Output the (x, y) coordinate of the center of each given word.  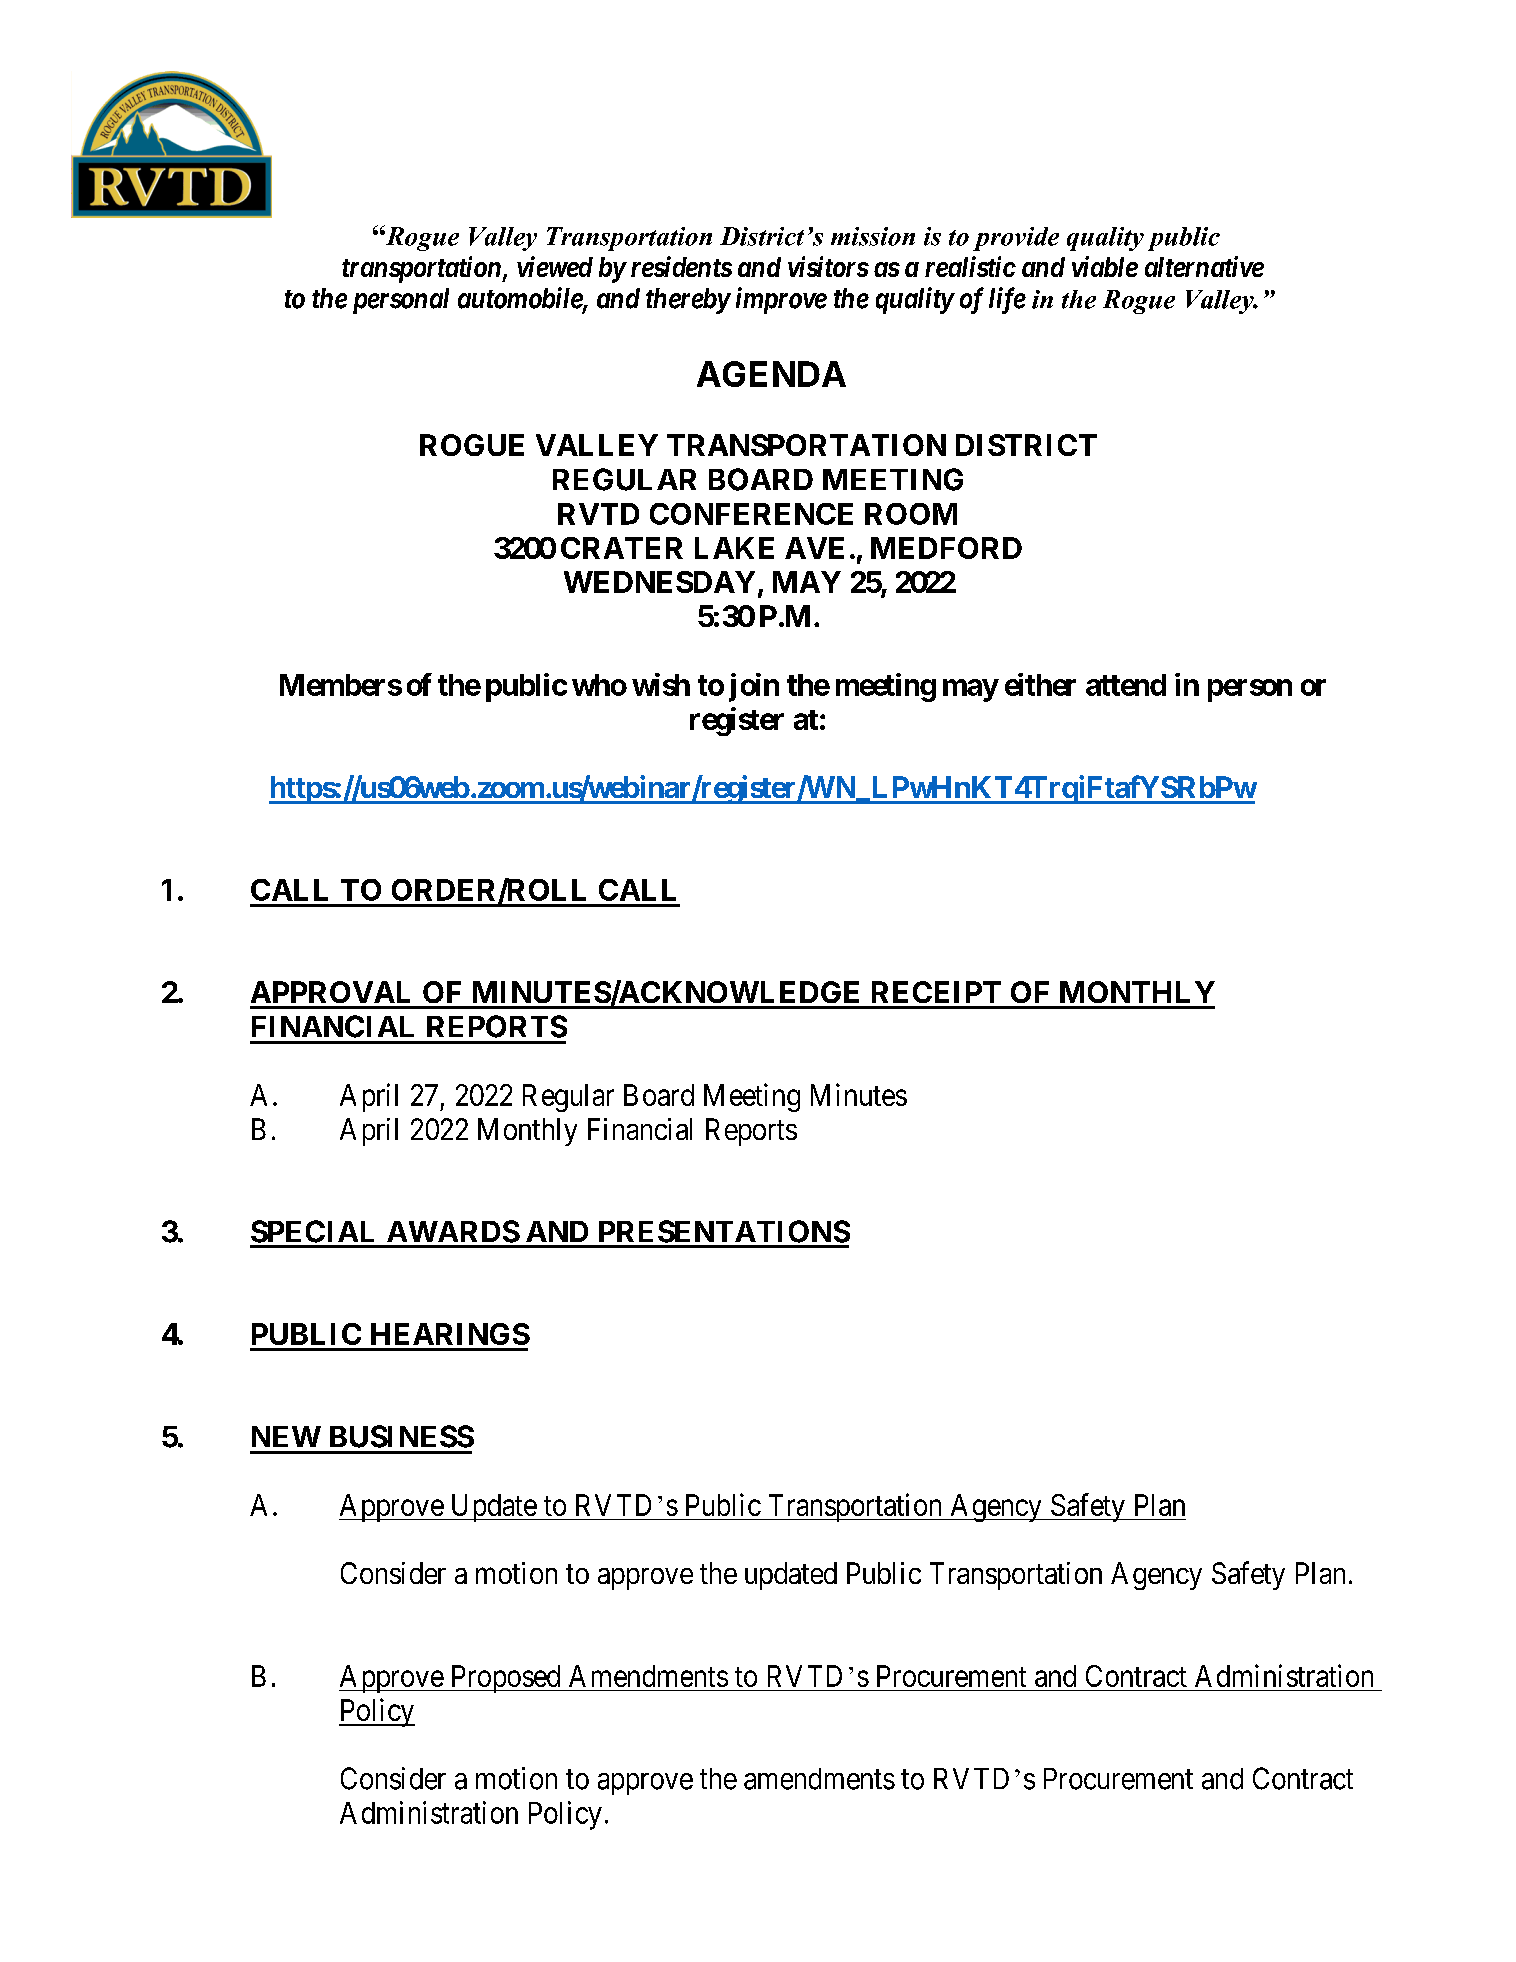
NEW (286, 1436)
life (1007, 300)
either (1040, 684)
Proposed (505, 1679)
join (754, 687)
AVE (814, 548)
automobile (521, 299)
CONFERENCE (751, 514)
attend (1126, 685)
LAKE (734, 548)
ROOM (911, 514)
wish (661, 684)
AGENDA (771, 374)
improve (781, 300)
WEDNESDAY (659, 582)
